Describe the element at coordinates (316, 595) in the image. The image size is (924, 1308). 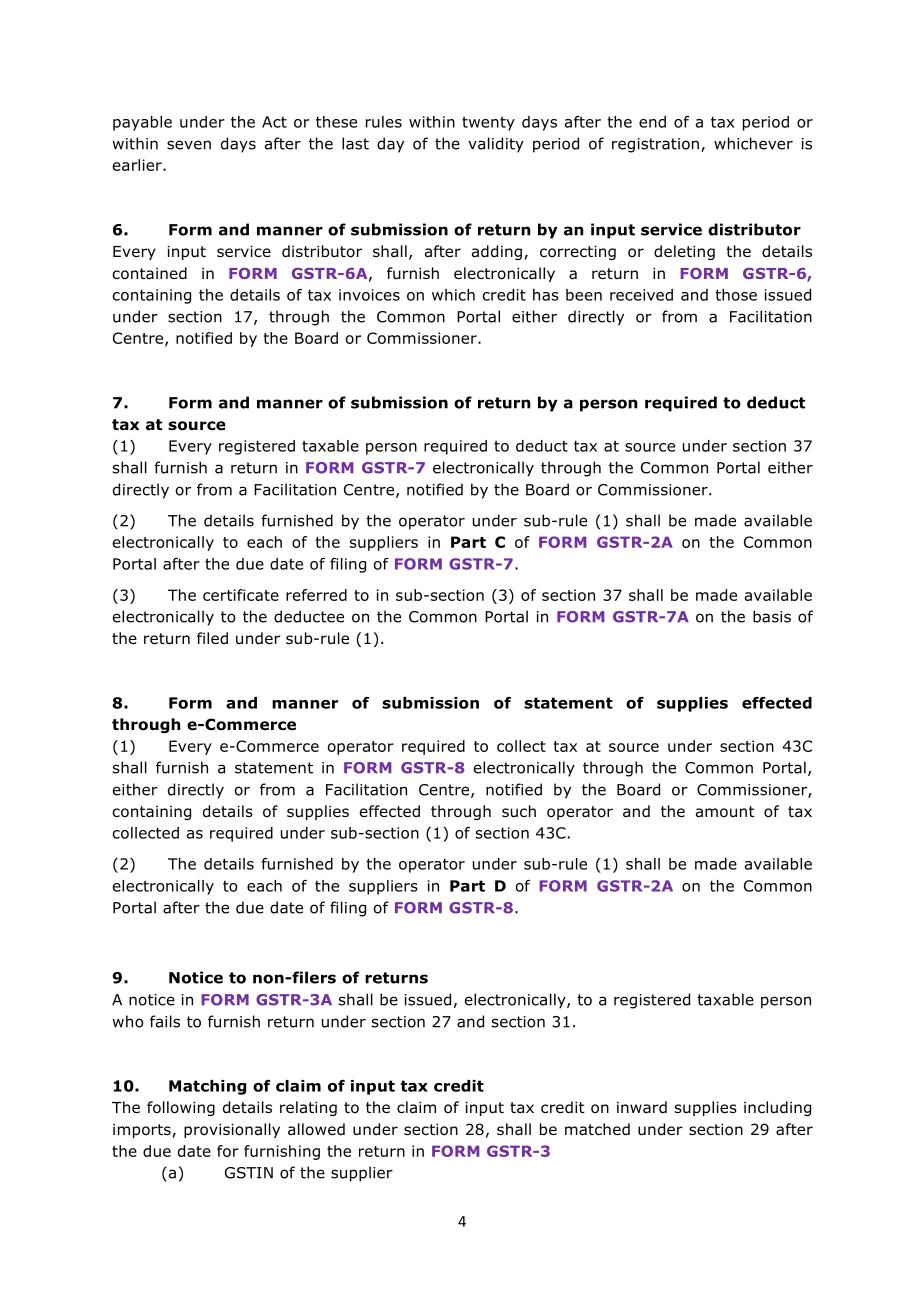
I see `referred` at that location.
